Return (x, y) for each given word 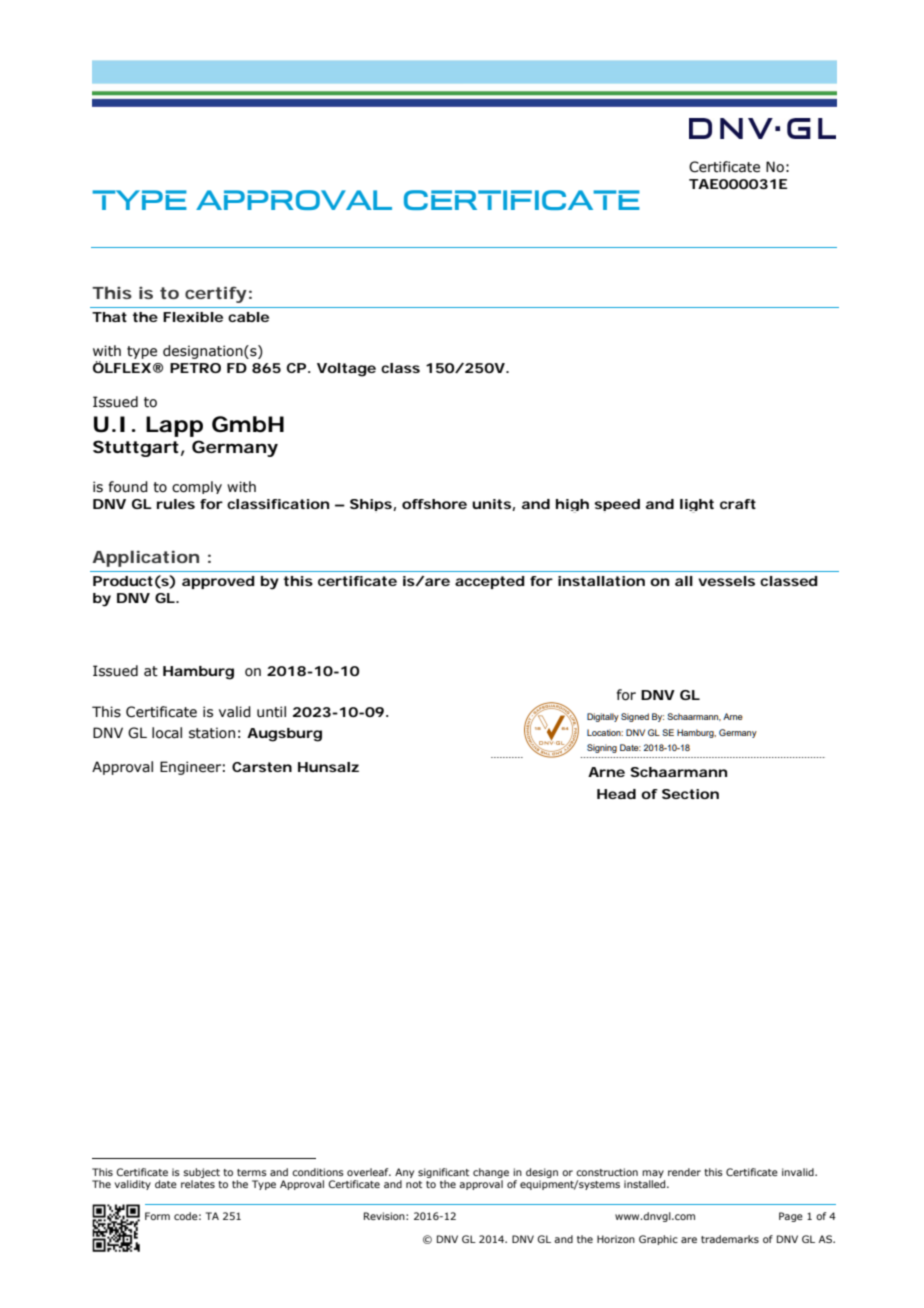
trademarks (730, 1239)
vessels (726, 581)
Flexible (193, 317)
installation (601, 581)
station (212, 733)
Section (690, 794)
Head (616, 794)
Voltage (346, 370)
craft (738, 504)
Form (157, 1216)
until (271, 712)
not (414, 1184)
